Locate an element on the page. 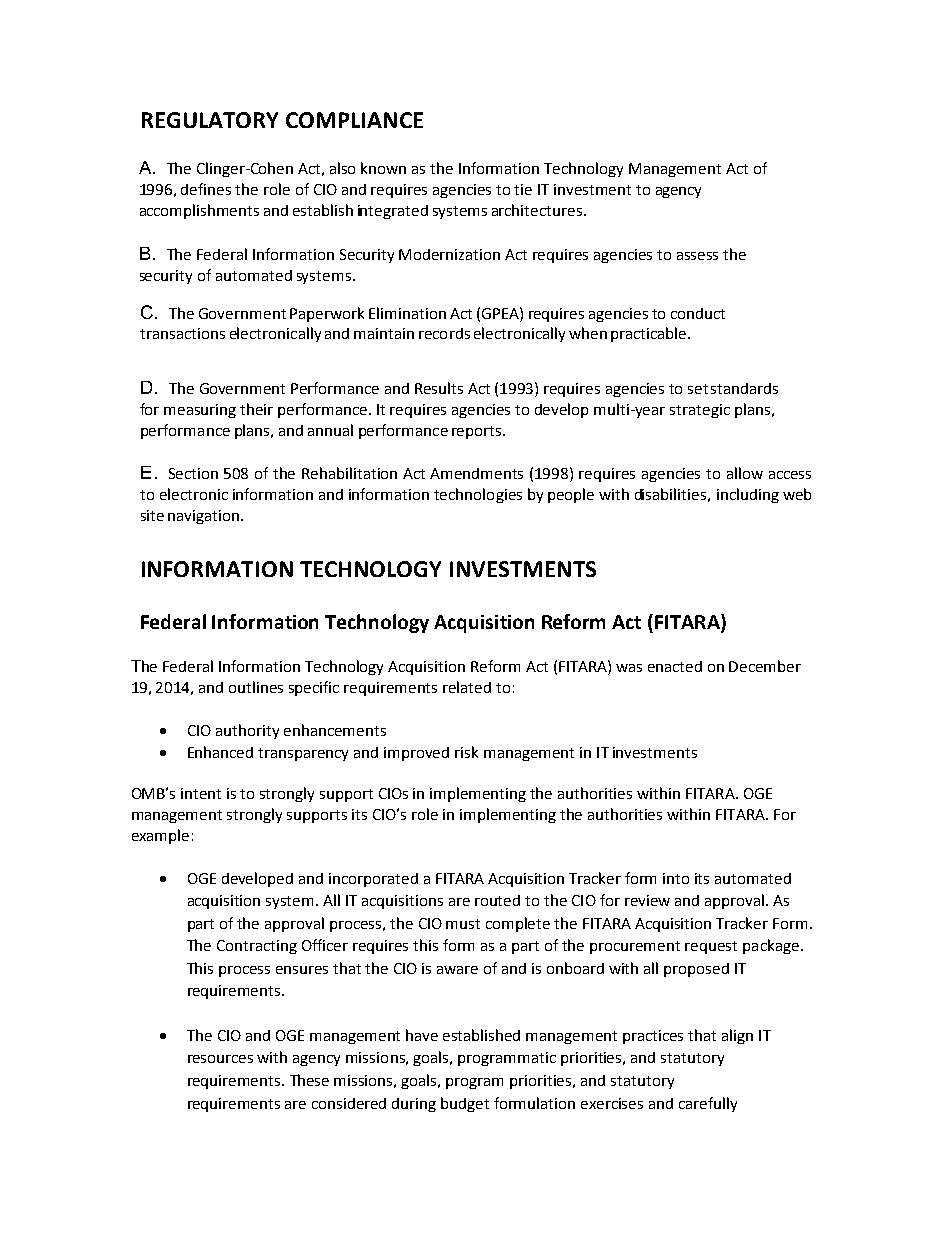 The width and height of the document is (952, 1233). Section is located at coordinates (193, 473).
